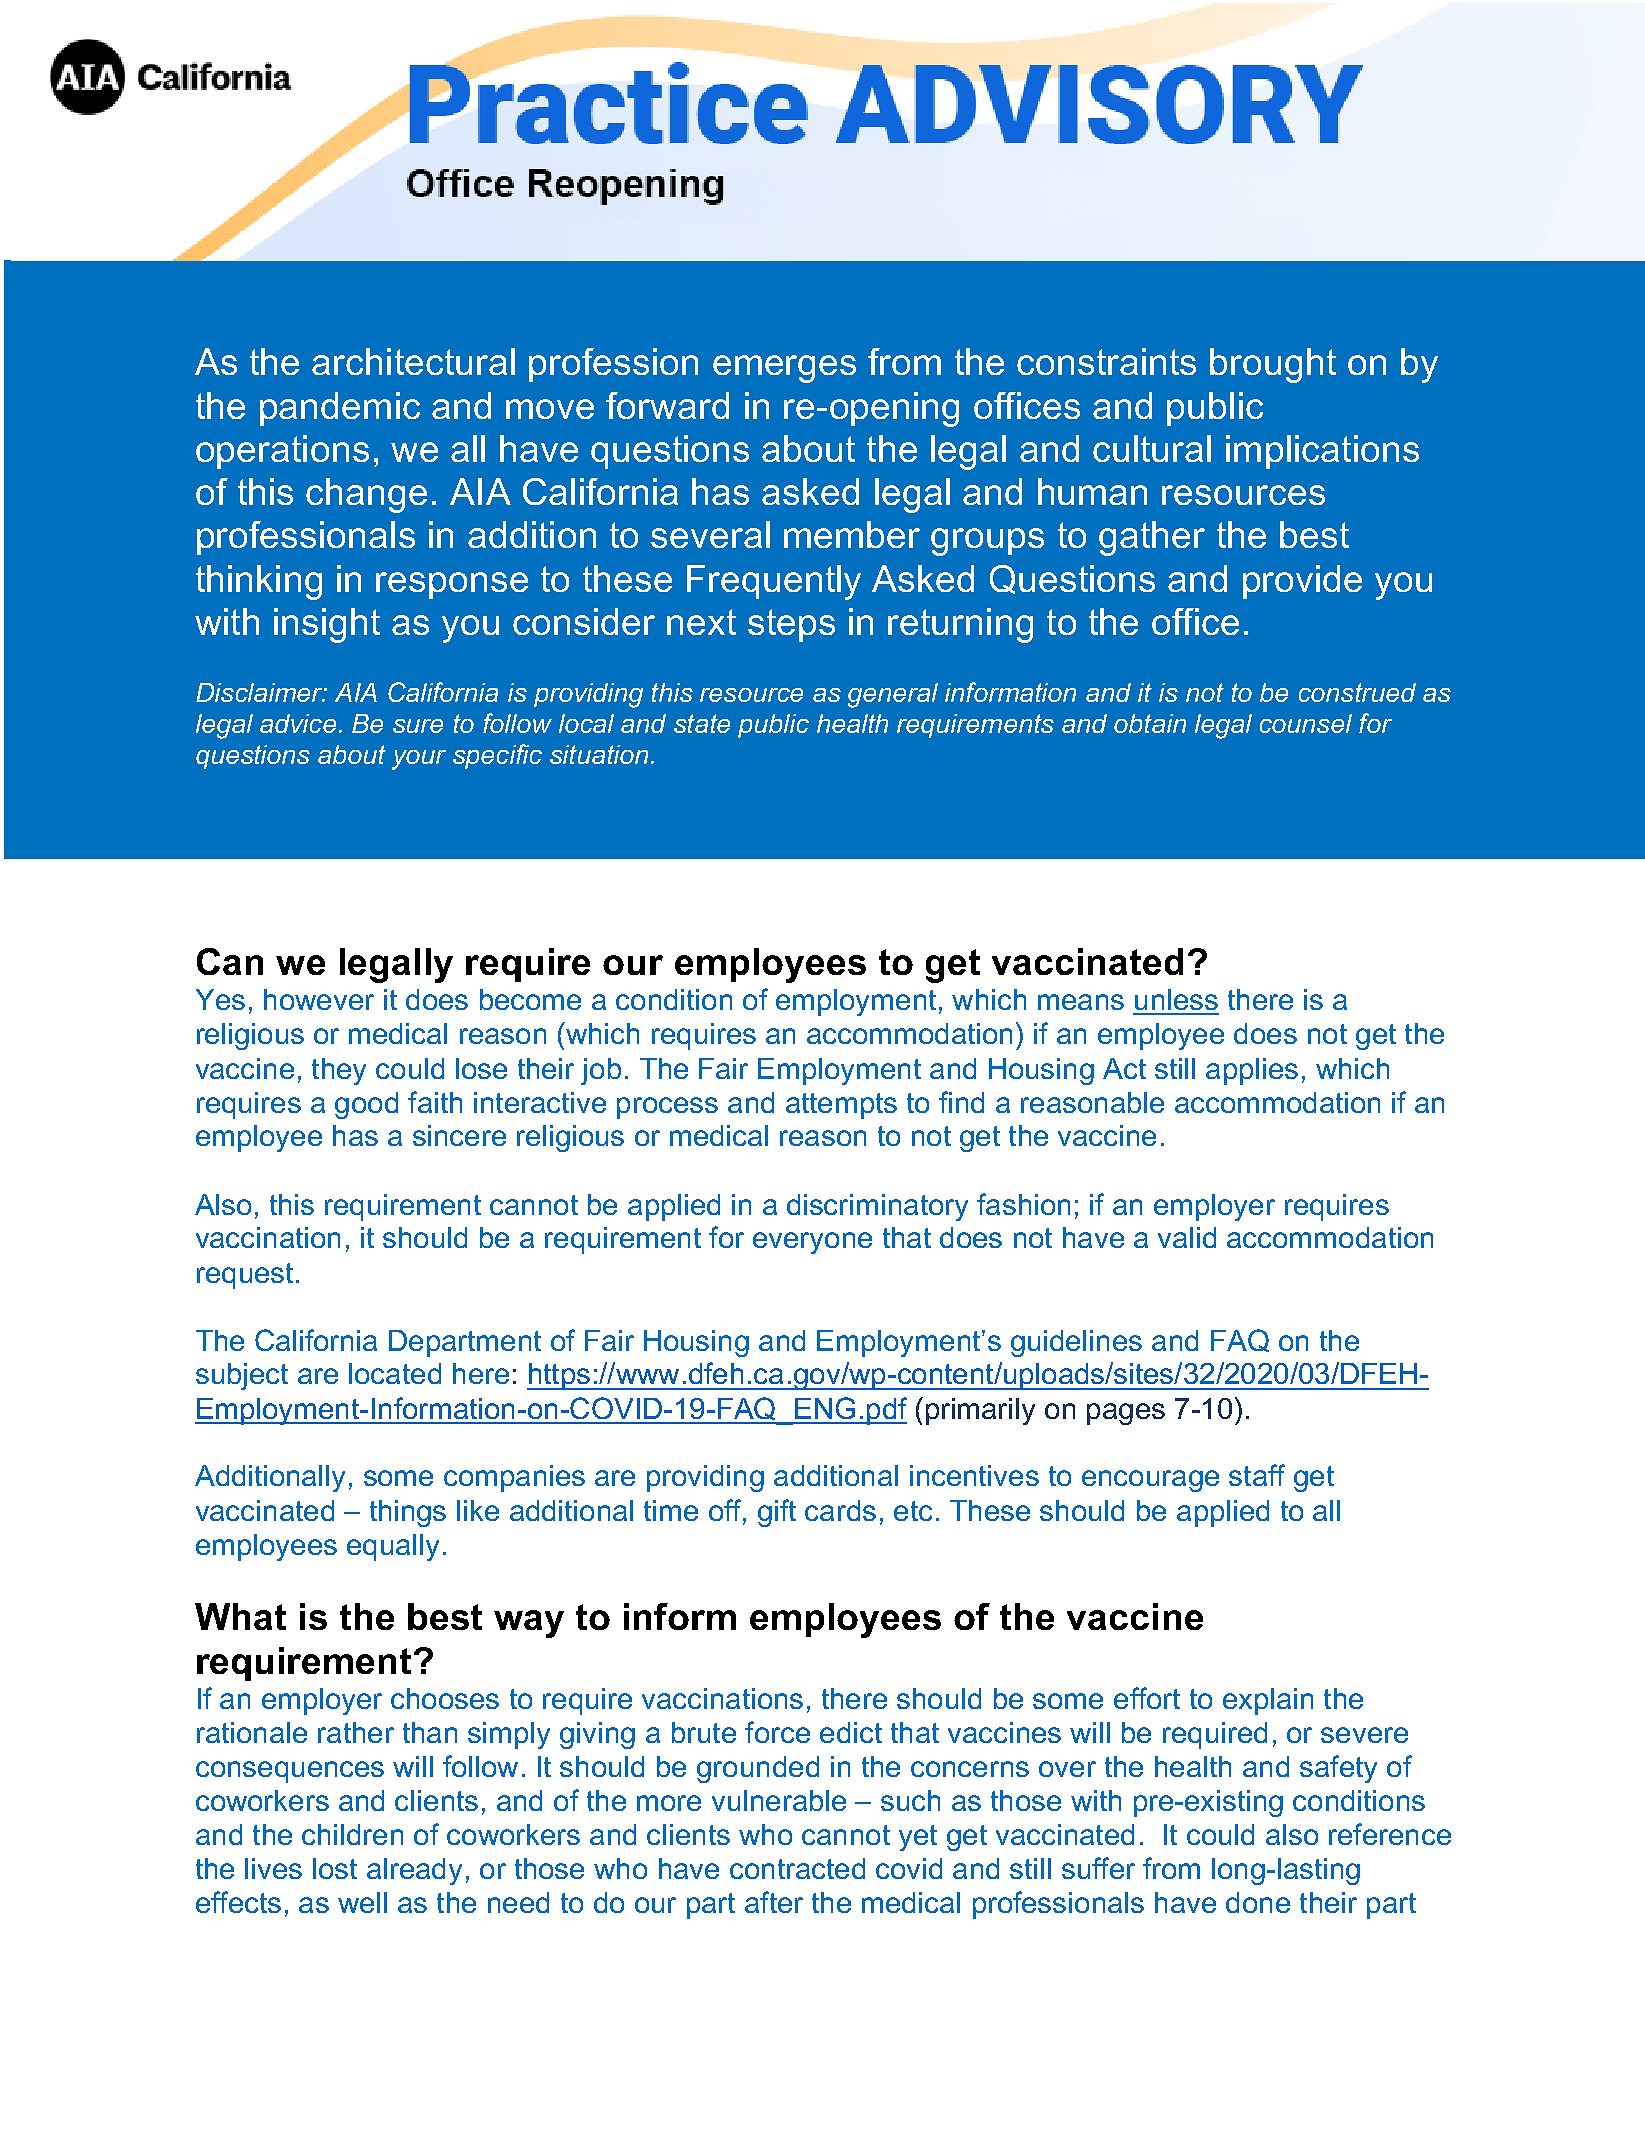 This page has width=1645, height=2129. Describe the element at coordinates (340, 409) in the page. I see `pandemic` at that location.
